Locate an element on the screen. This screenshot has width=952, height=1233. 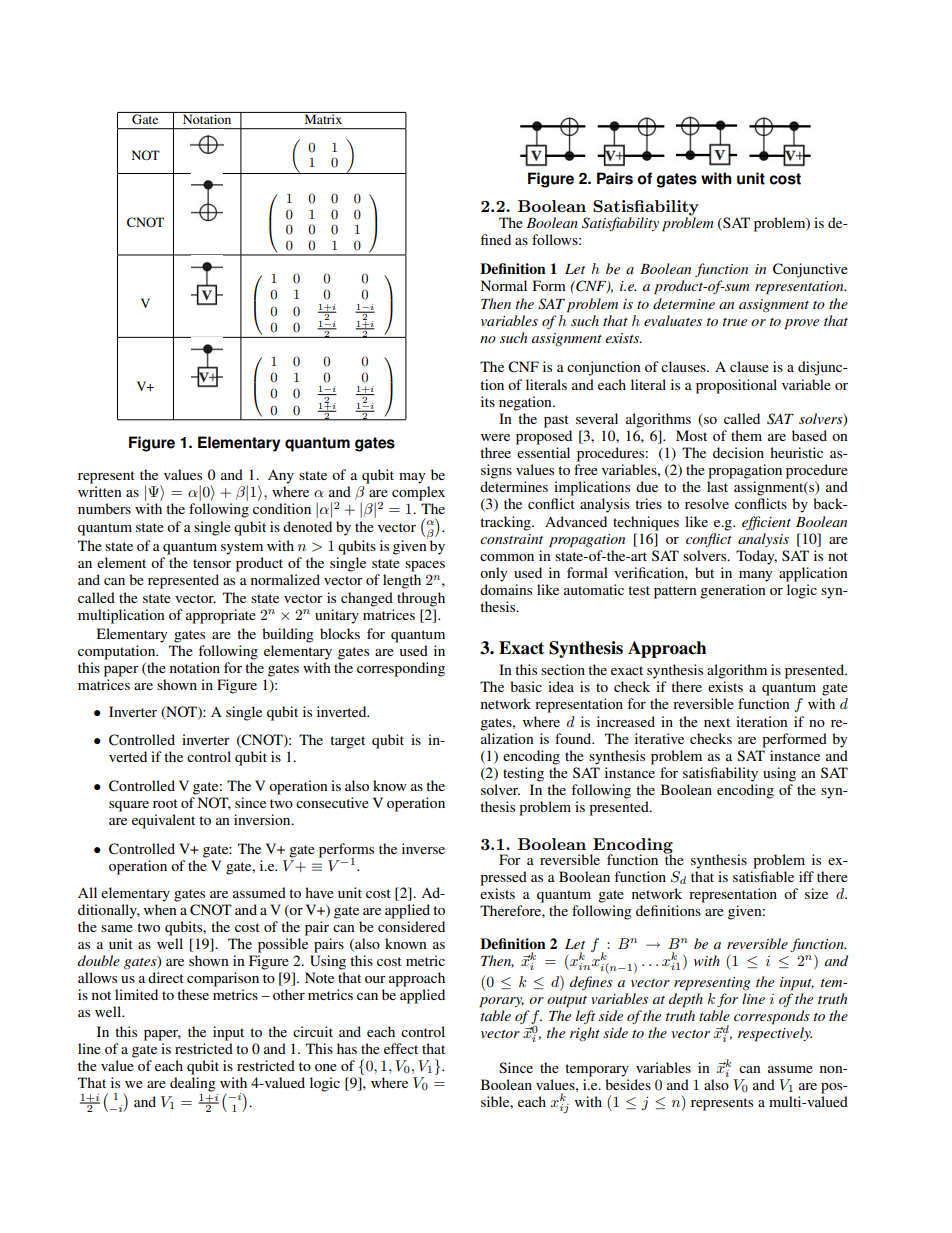
Conjunctive is located at coordinates (810, 270).
